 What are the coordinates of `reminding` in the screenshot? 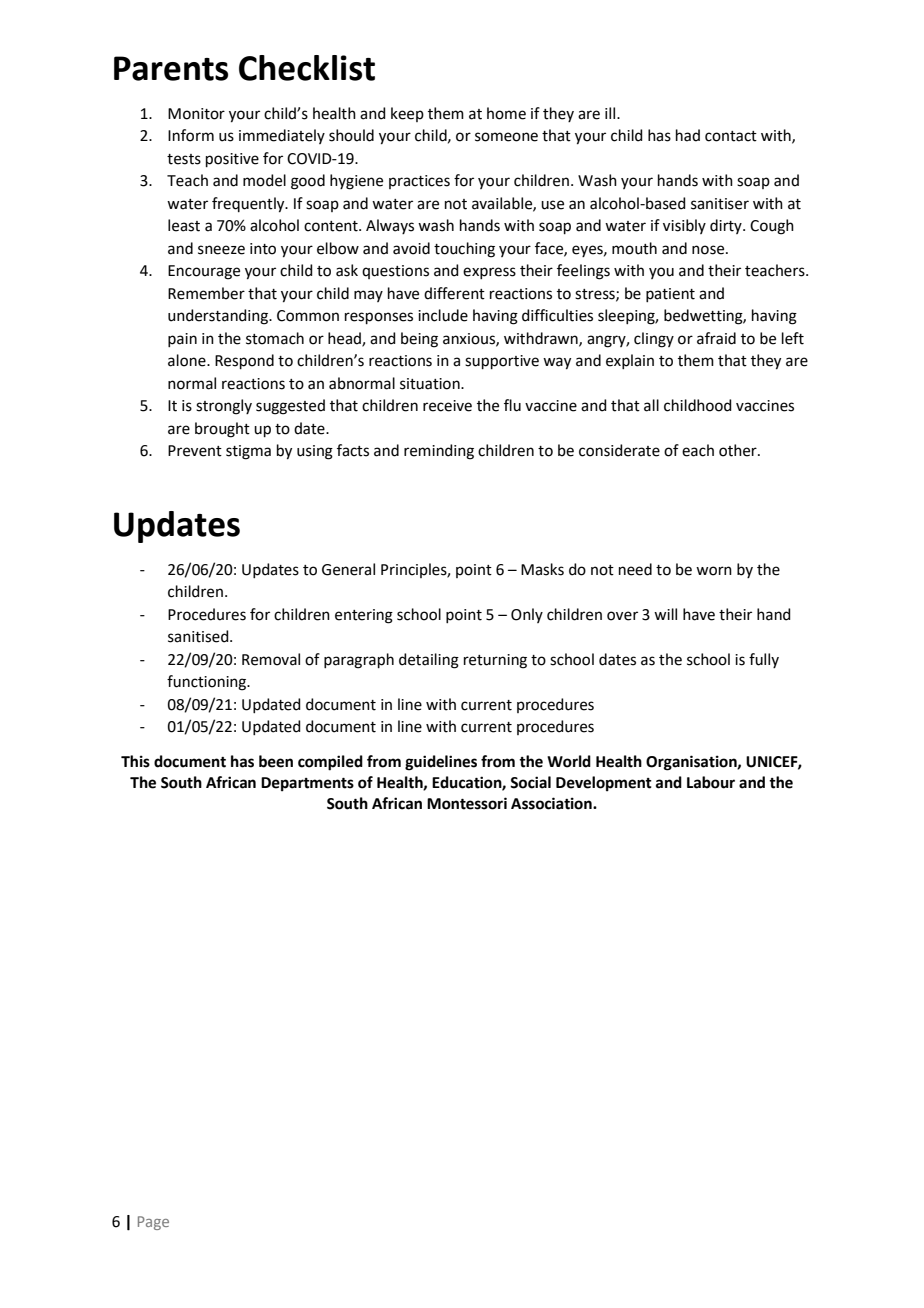 It's located at (439, 452).
